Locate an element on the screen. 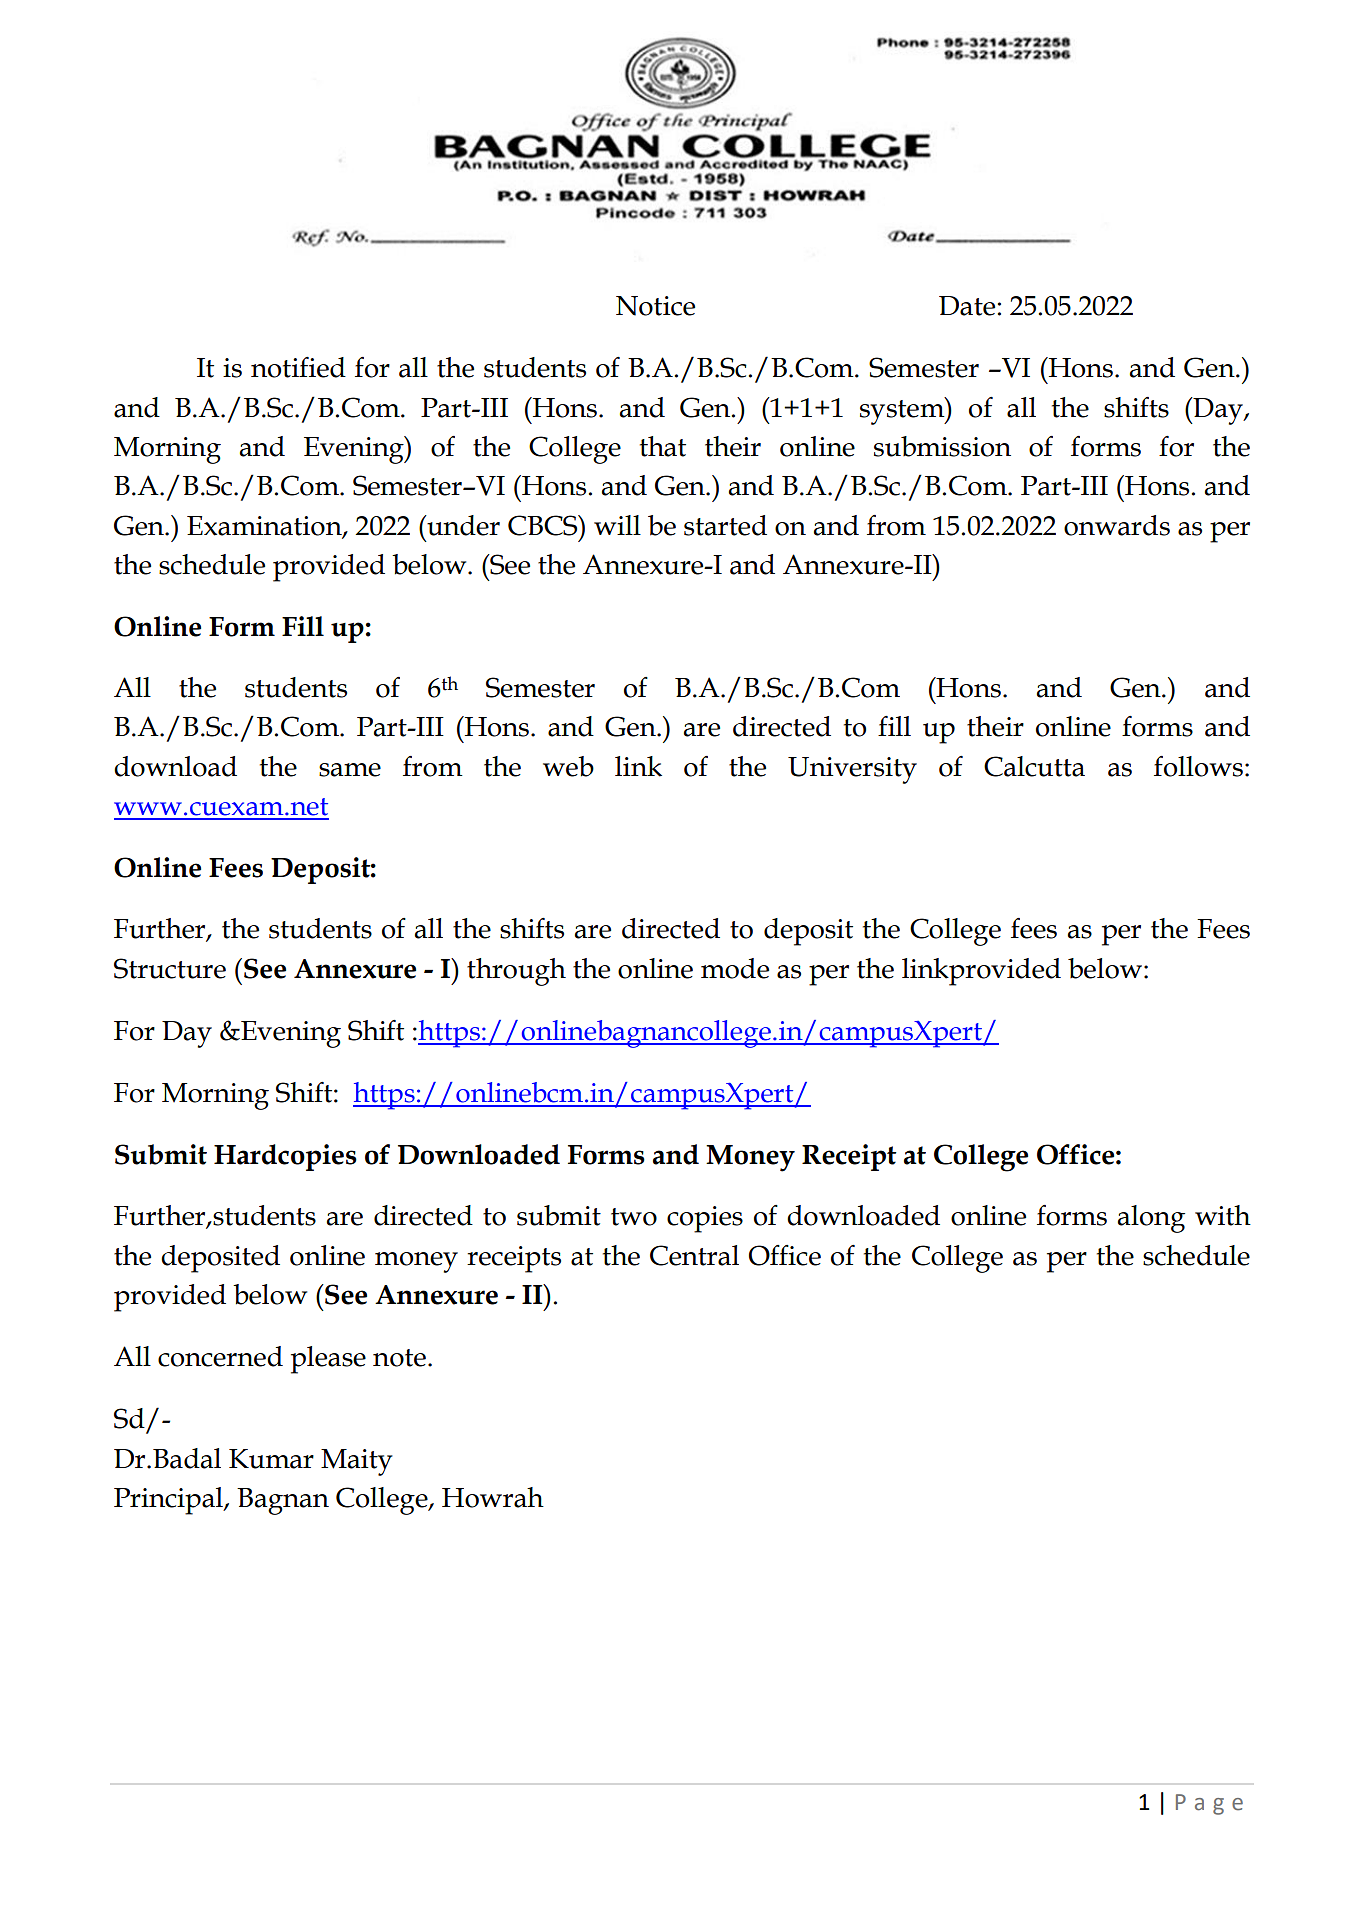 The width and height of the screenshot is (1364, 1929). with is located at coordinates (1223, 1215).
